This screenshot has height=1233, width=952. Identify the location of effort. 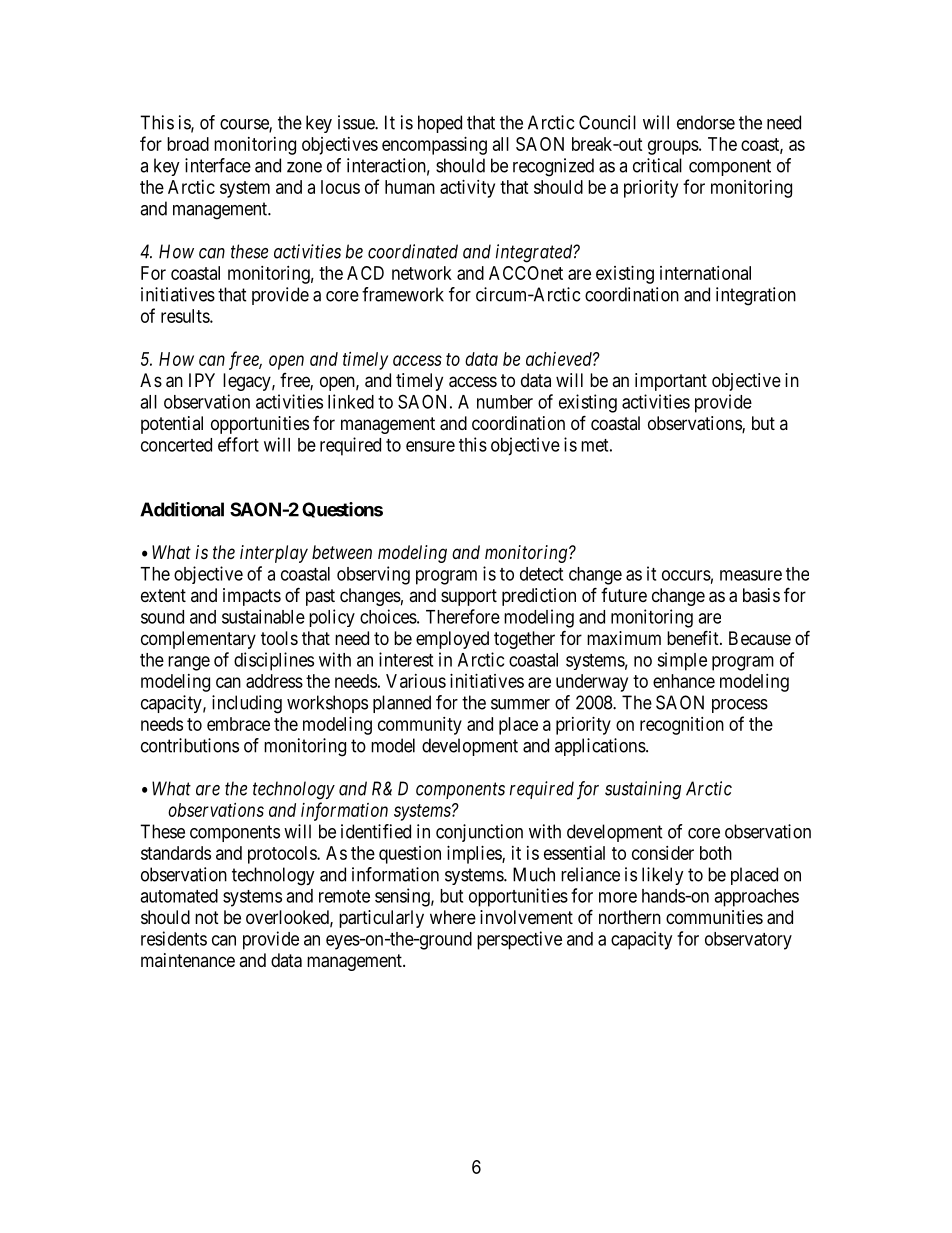
(238, 444).
